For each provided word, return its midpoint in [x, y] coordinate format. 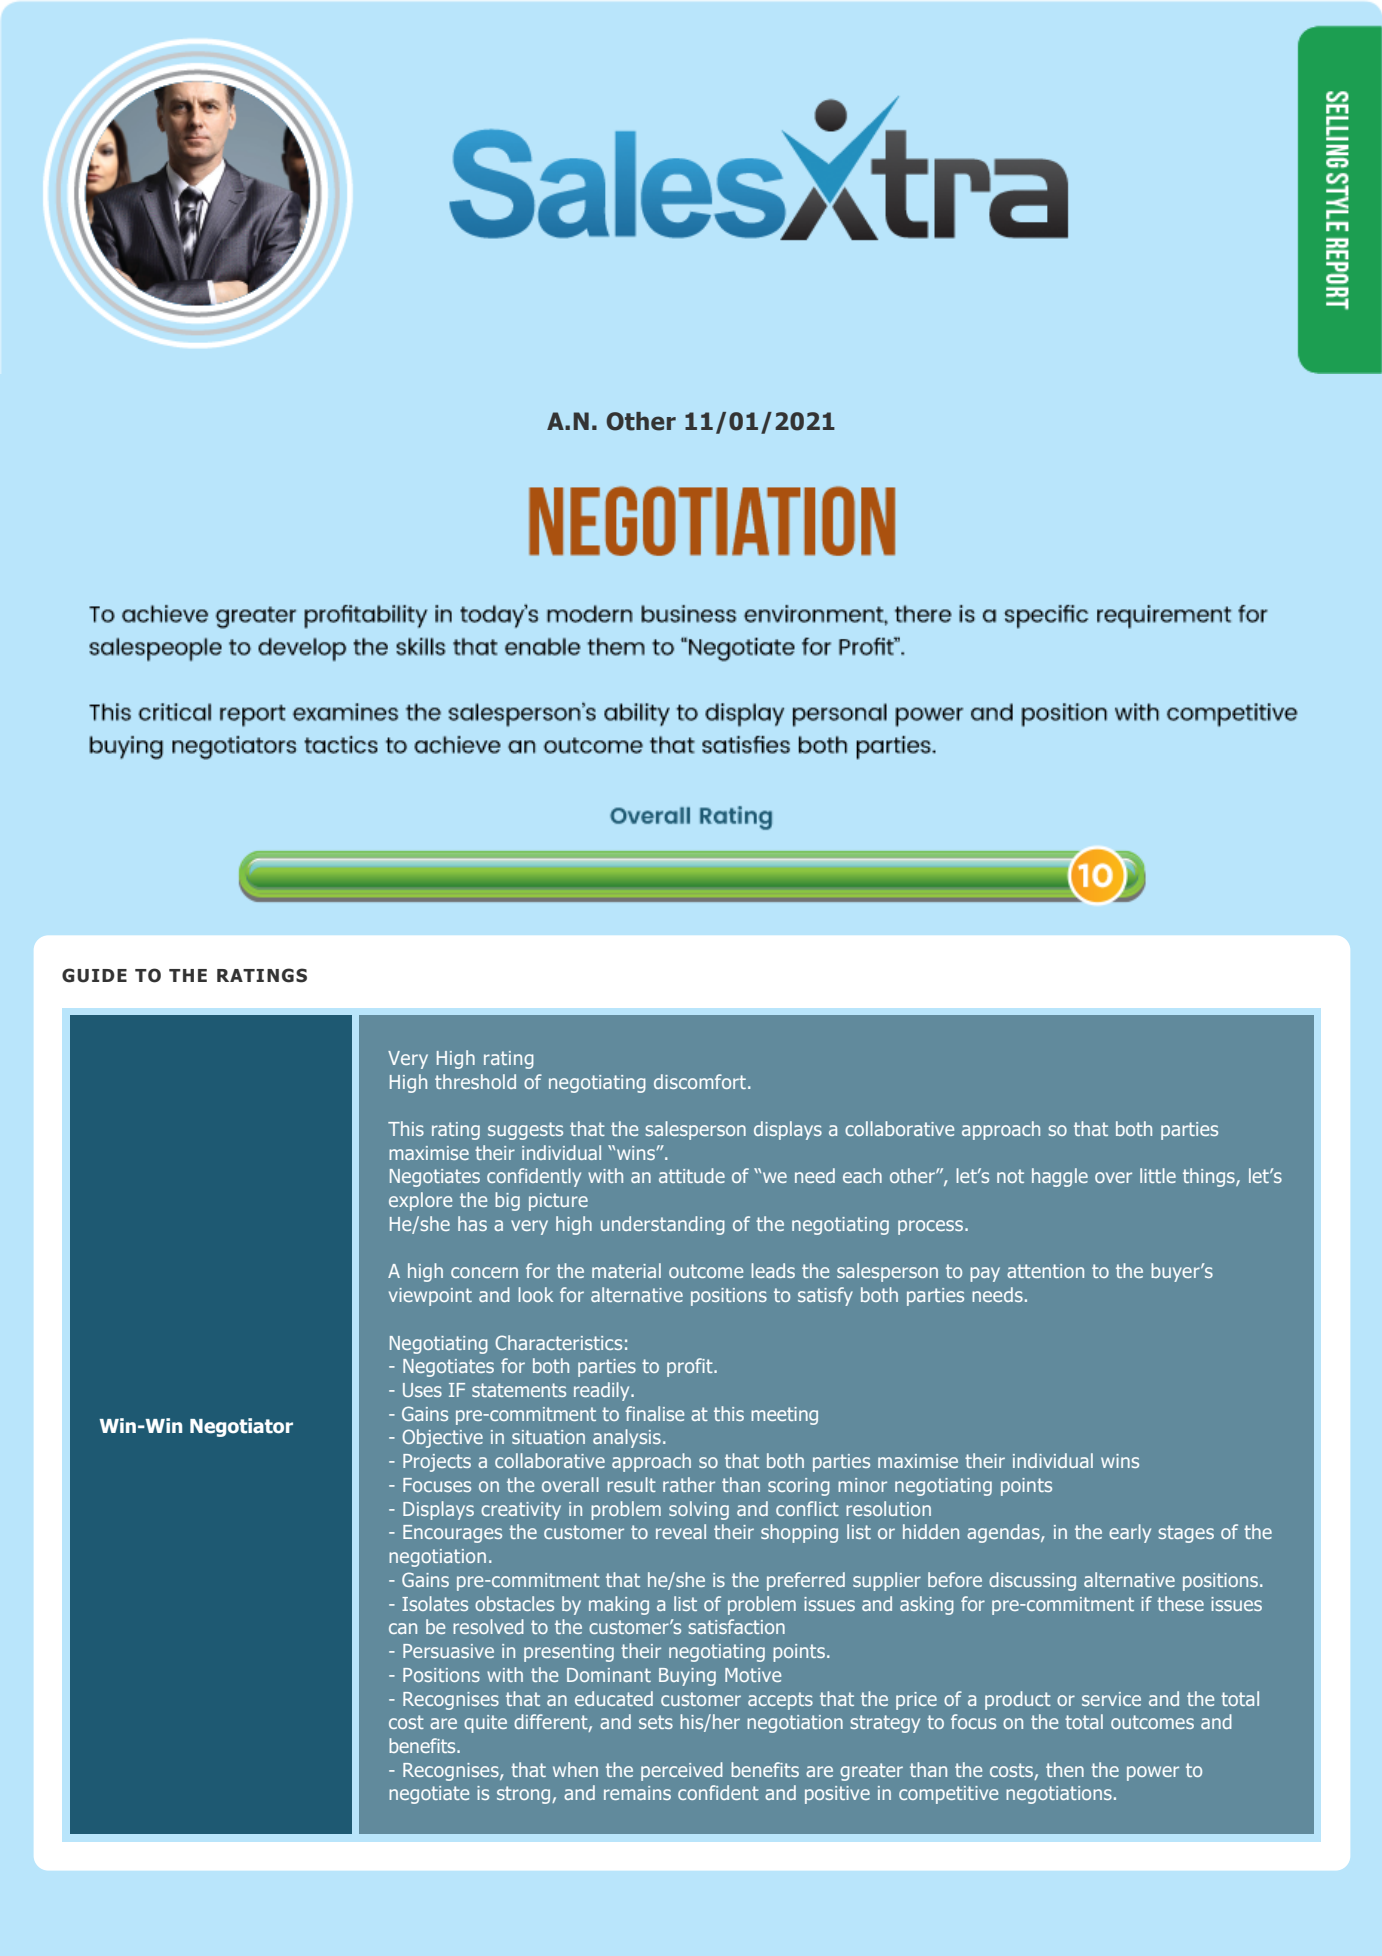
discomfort [701, 1081]
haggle [1060, 1177]
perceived [682, 1771]
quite [485, 1724]
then [1065, 1769]
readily [603, 1391]
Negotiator [241, 1427]
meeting [784, 1416]
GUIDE [94, 975]
